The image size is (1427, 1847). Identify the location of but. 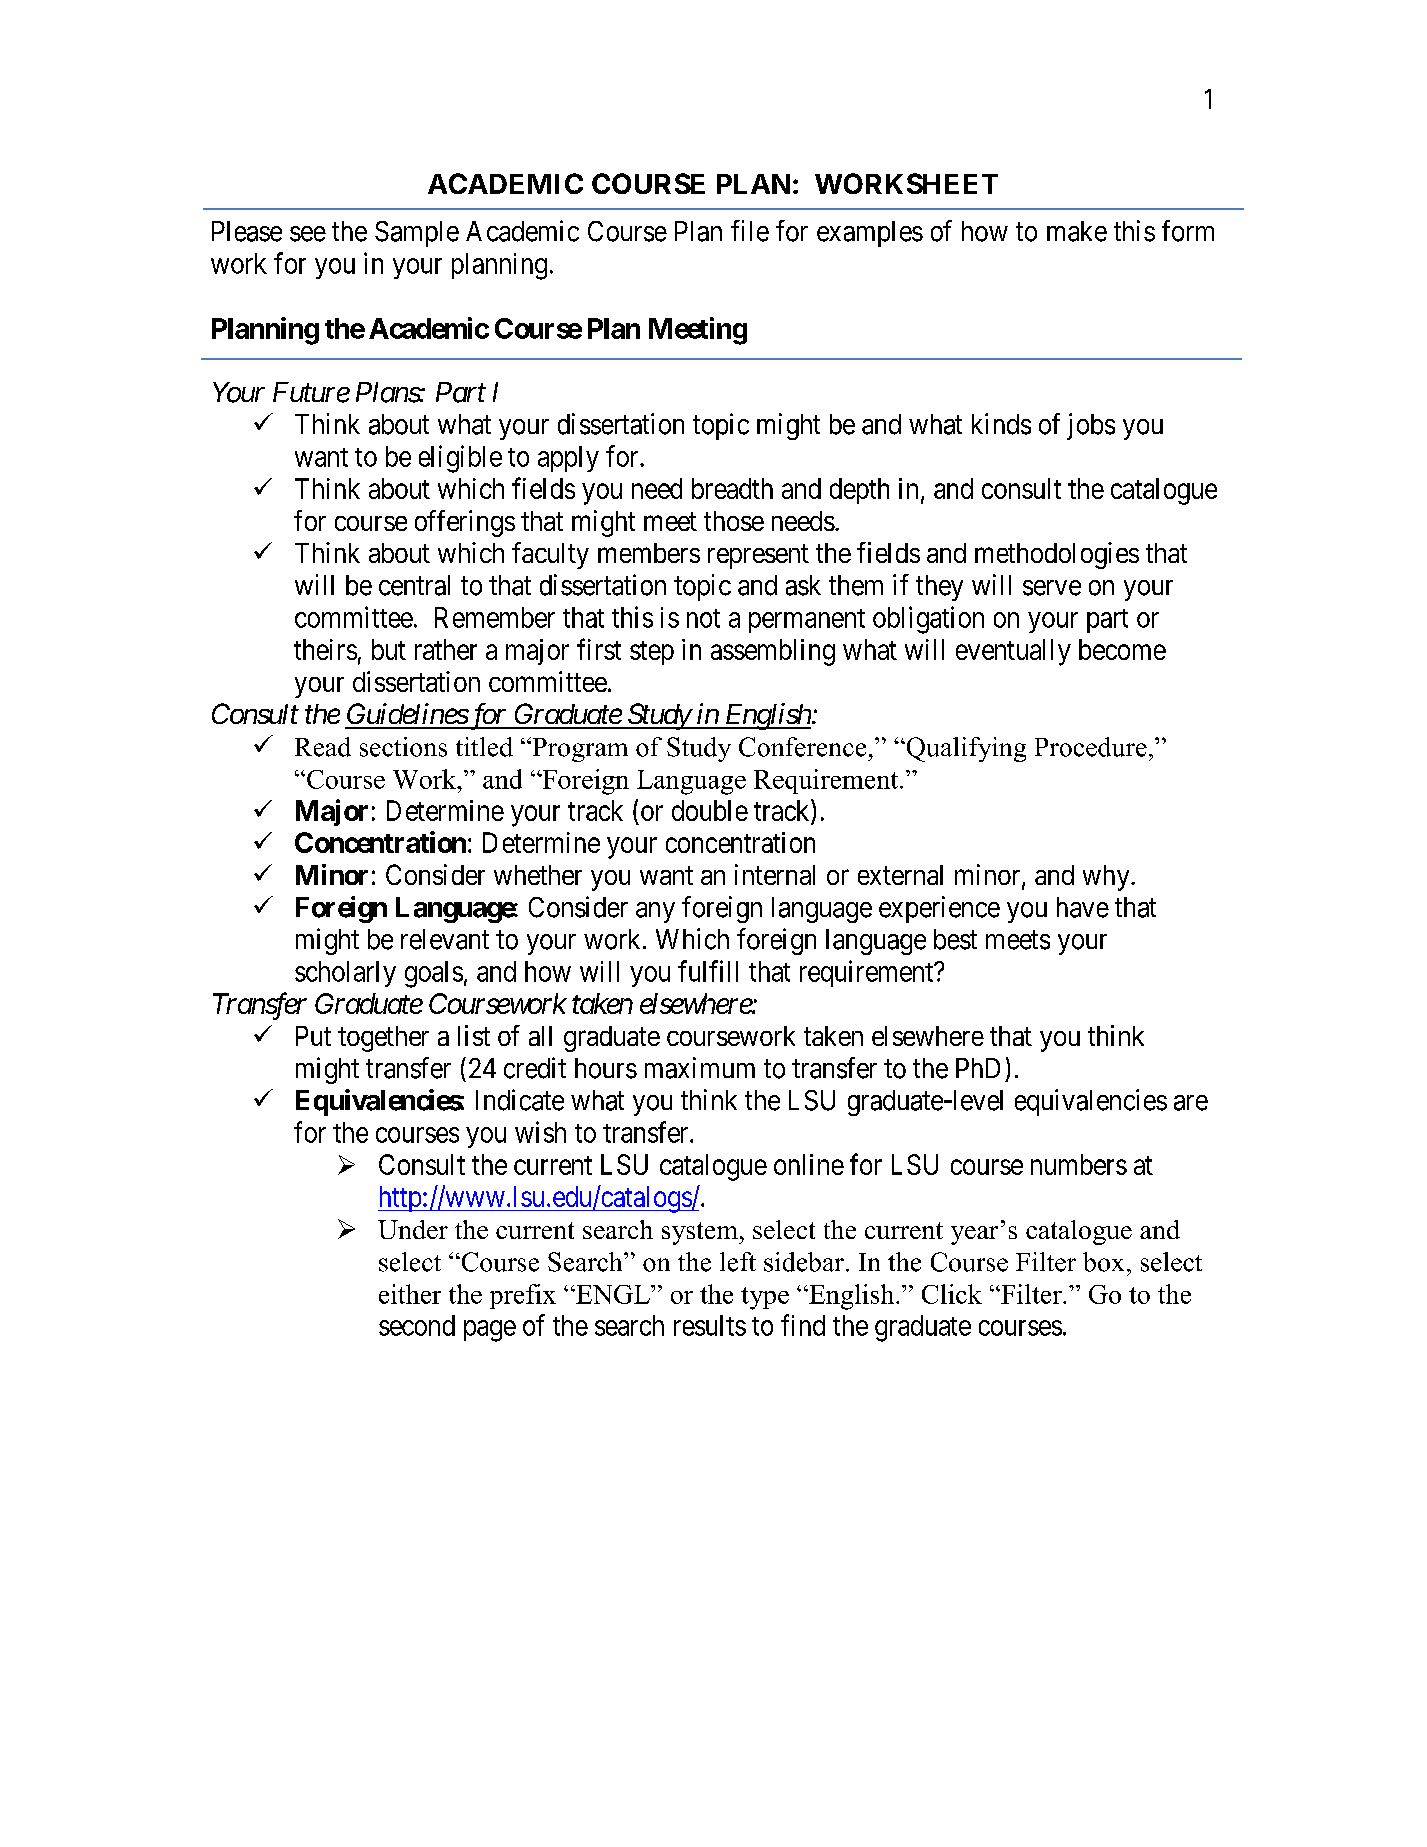
(389, 649).
